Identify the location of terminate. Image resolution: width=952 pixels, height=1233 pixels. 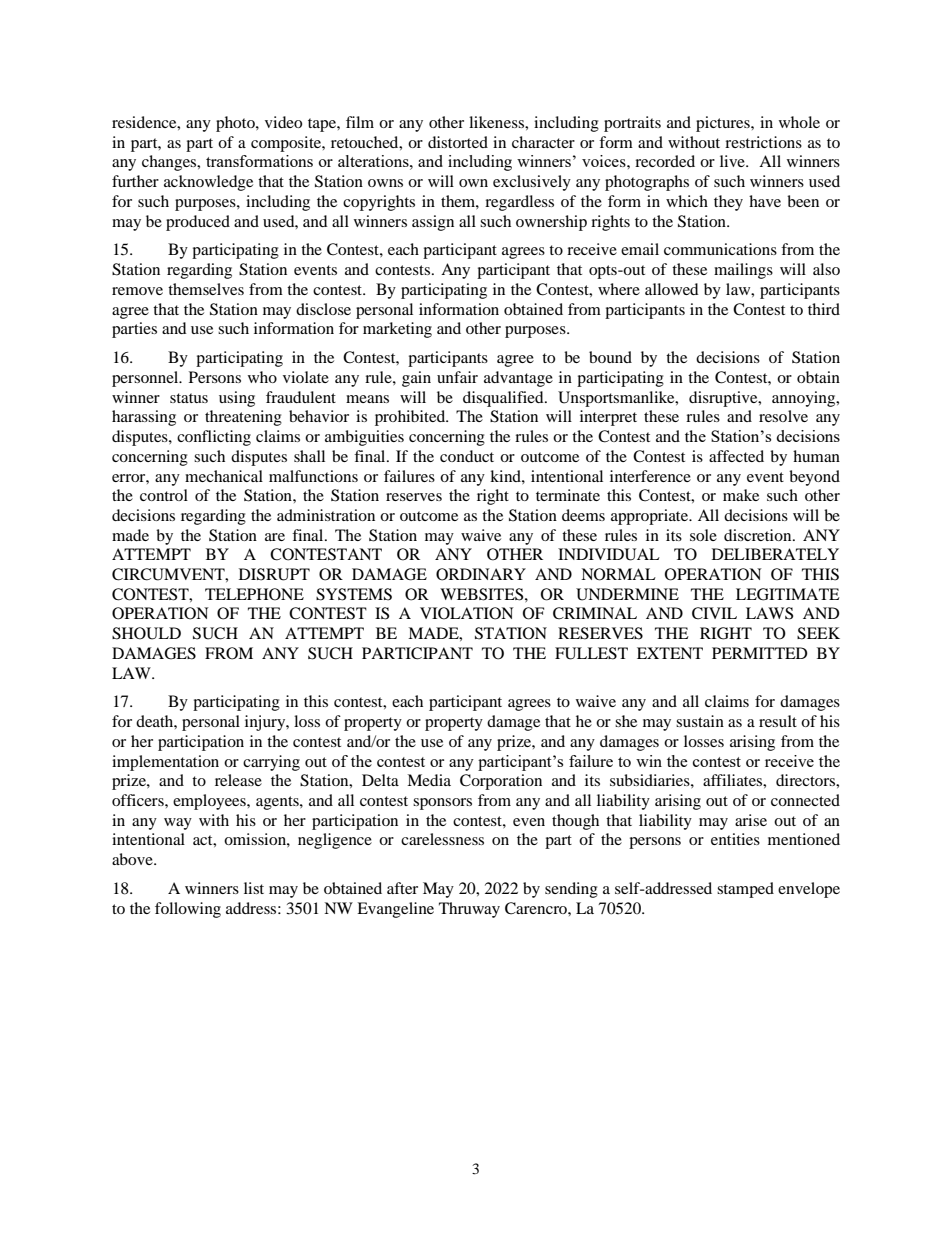
(568, 495).
